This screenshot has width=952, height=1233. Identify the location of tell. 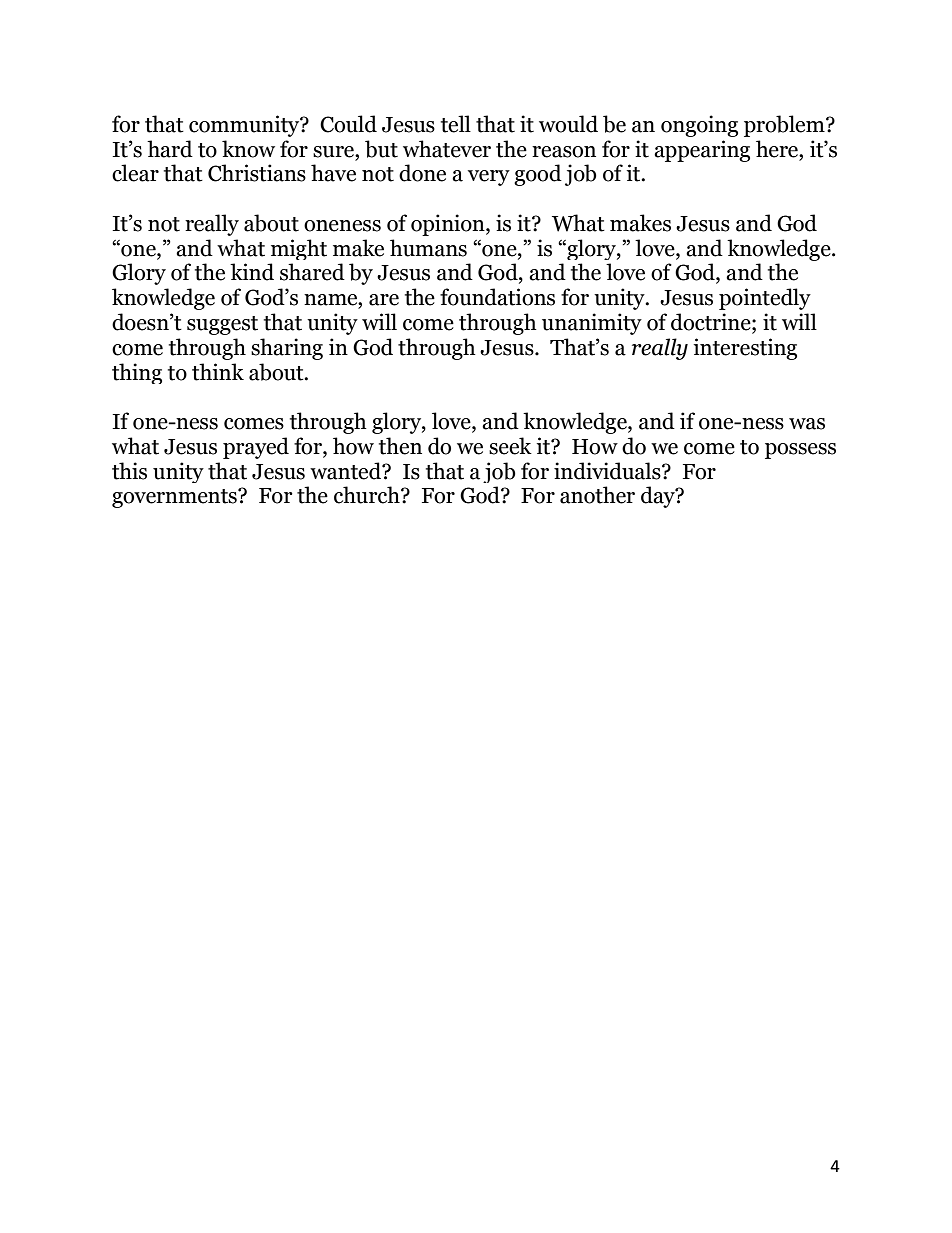
(456, 124).
